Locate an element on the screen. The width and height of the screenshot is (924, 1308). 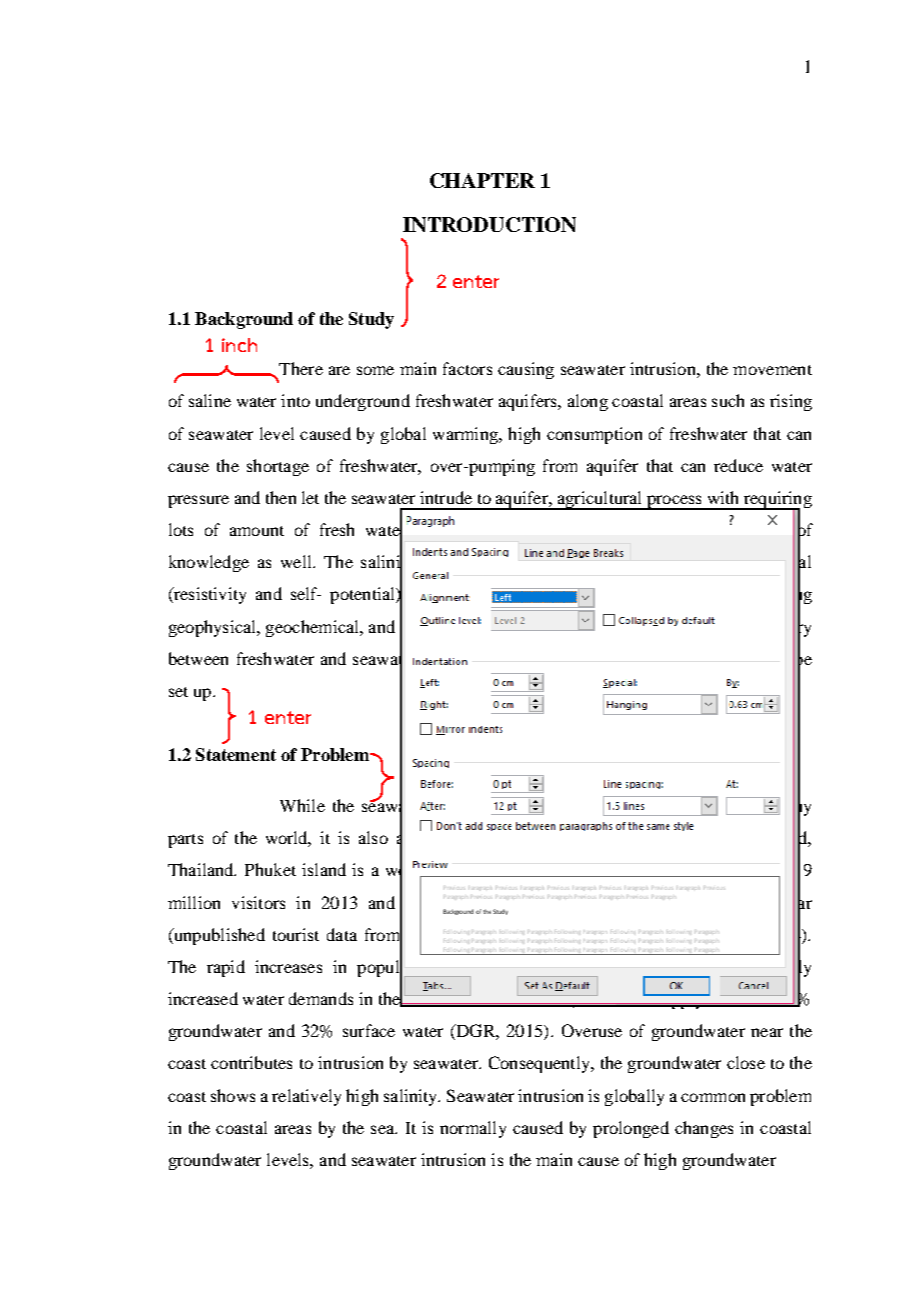
normally is located at coordinates (473, 1129).
